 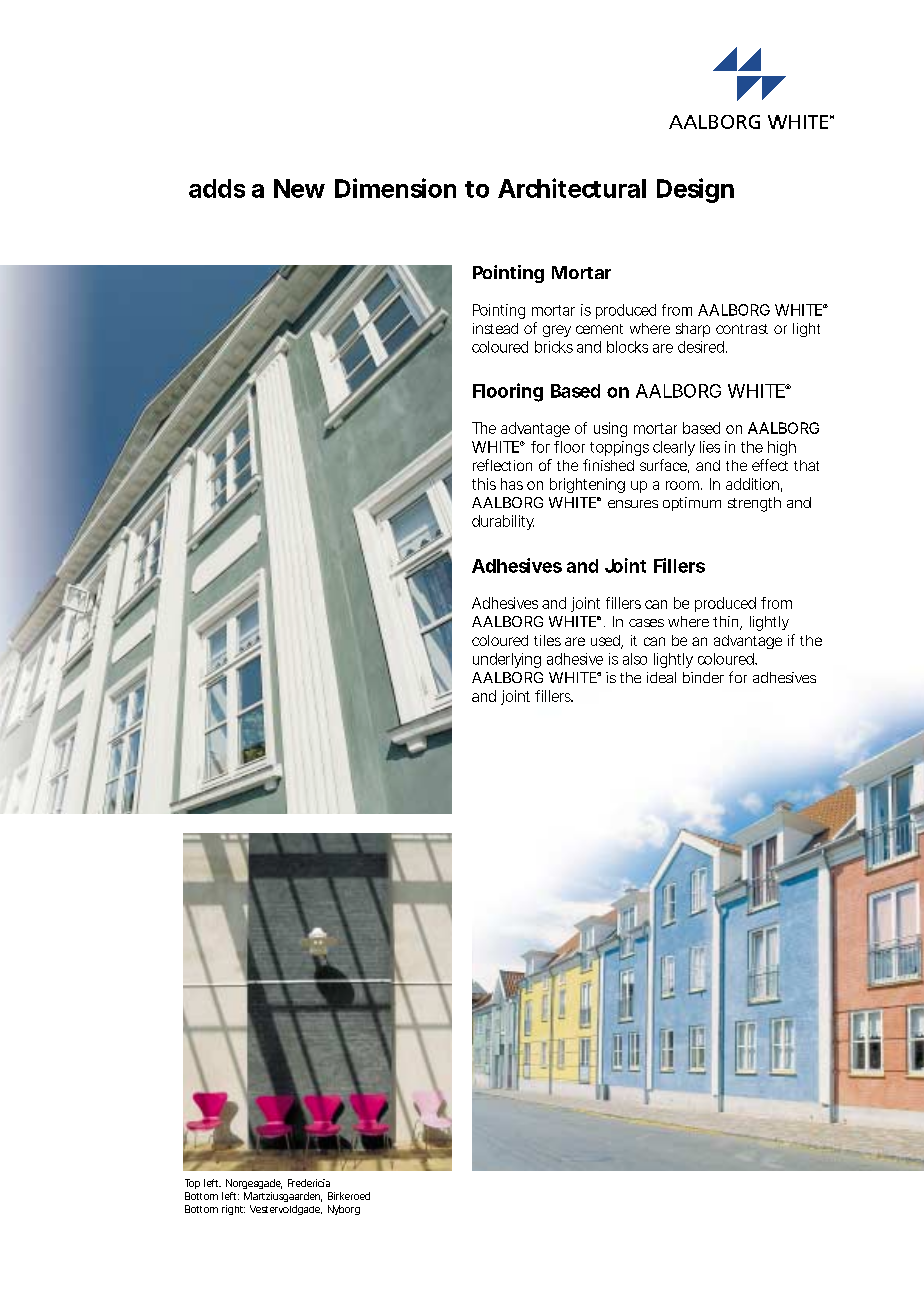 I want to click on underlying, so click(x=507, y=660).
